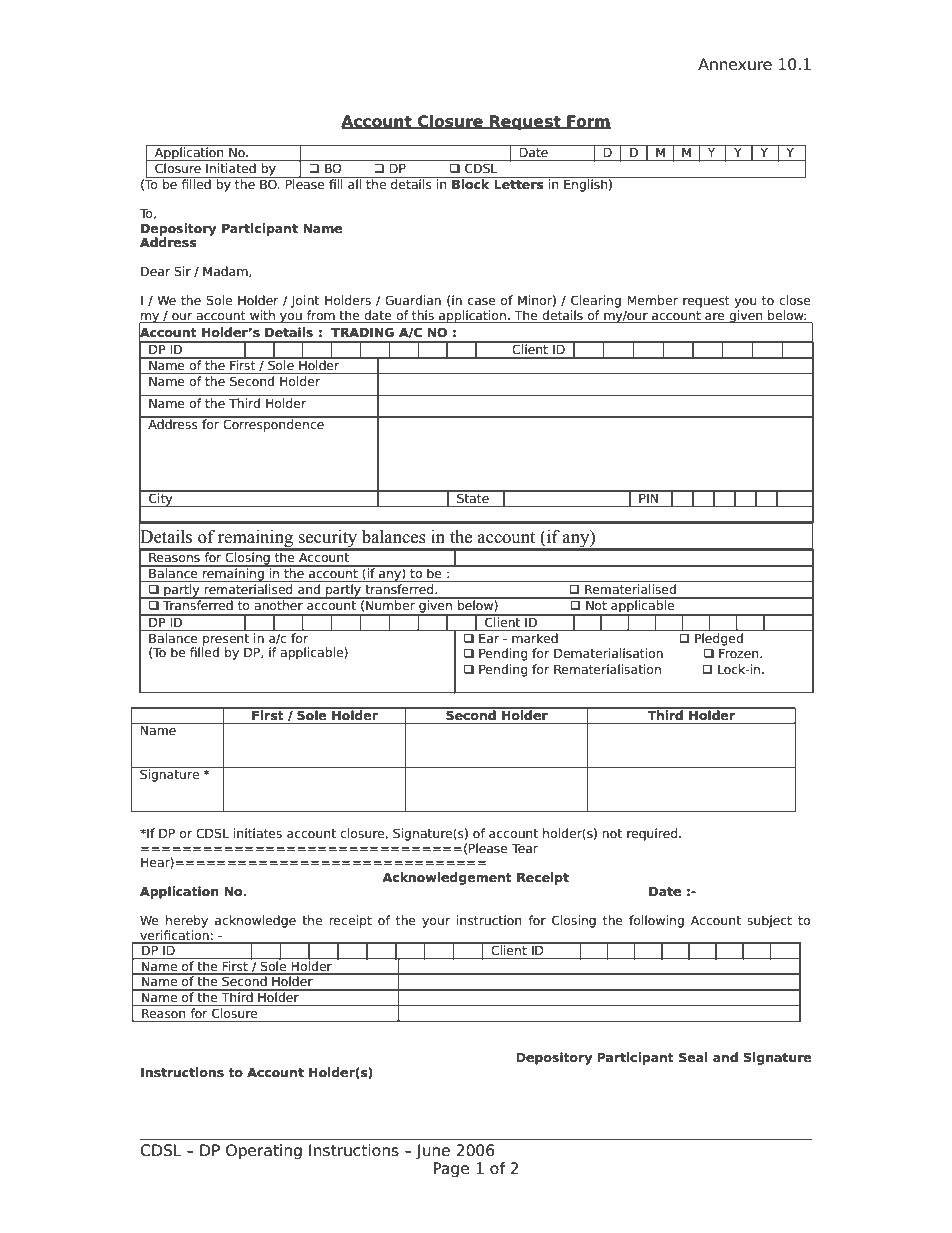 This screenshot has height=1233, width=952. What do you see at coordinates (187, 921) in the screenshot?
I see `hereby` at bounding box center [187, 921].
